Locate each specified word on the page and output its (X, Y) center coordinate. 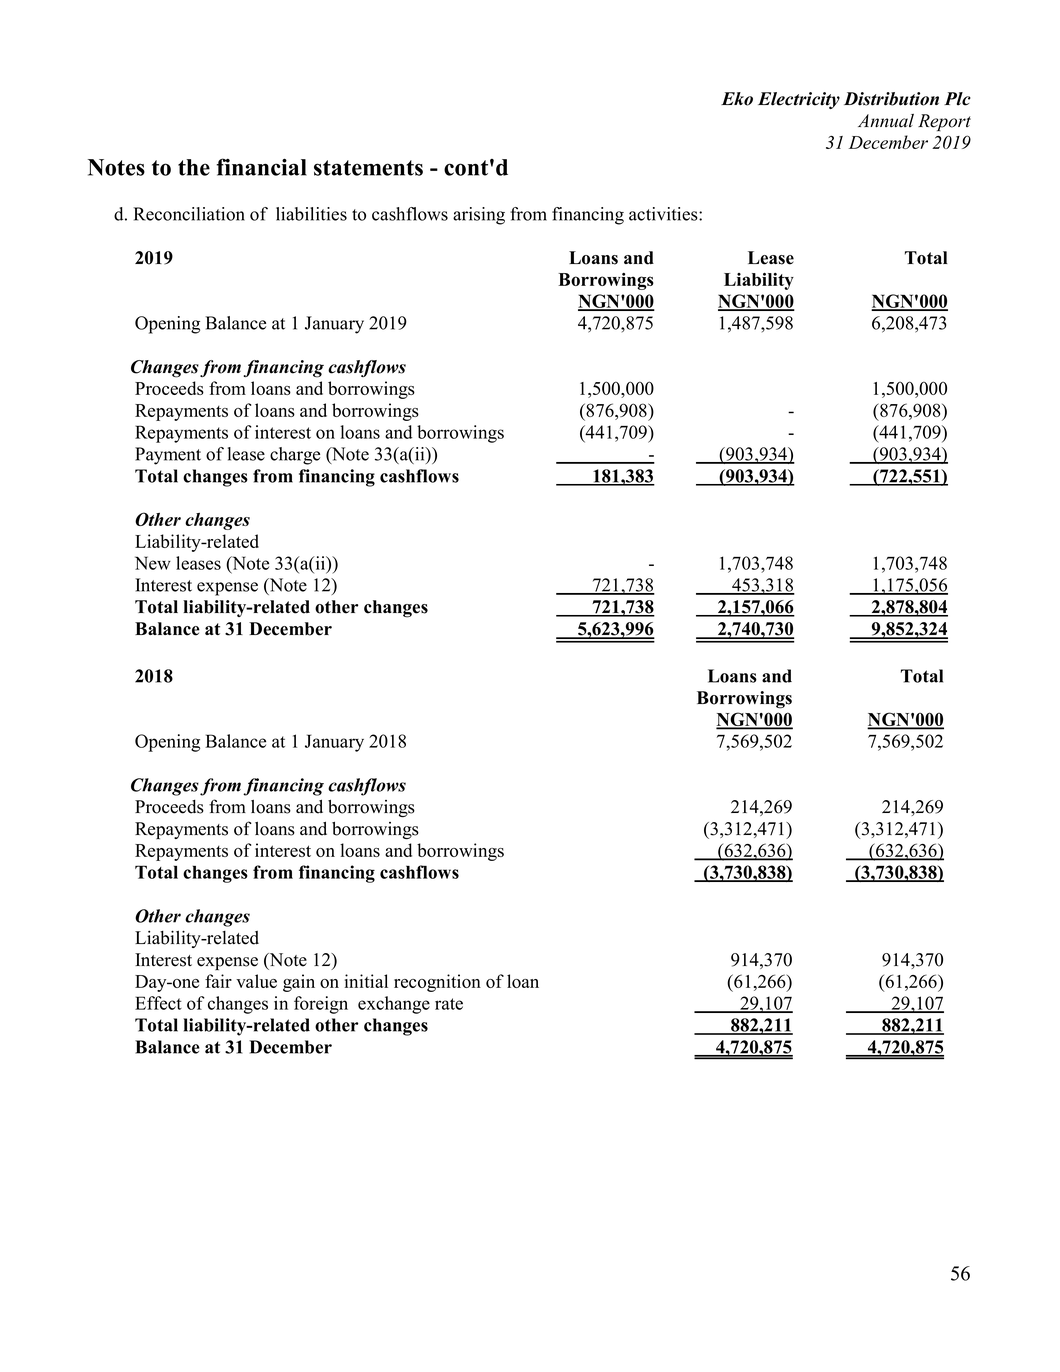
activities (664, 214)
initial (366, 981)
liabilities (311, 214)
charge (295, 456)
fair (218, 981)
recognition (437, 983)
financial (261, 167)
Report (944, 122)
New (153, 563)
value (256, 981)
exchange (394, 1005)
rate (449, 1004)
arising (479, 216)
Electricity (799, 100)
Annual (886, 121)
